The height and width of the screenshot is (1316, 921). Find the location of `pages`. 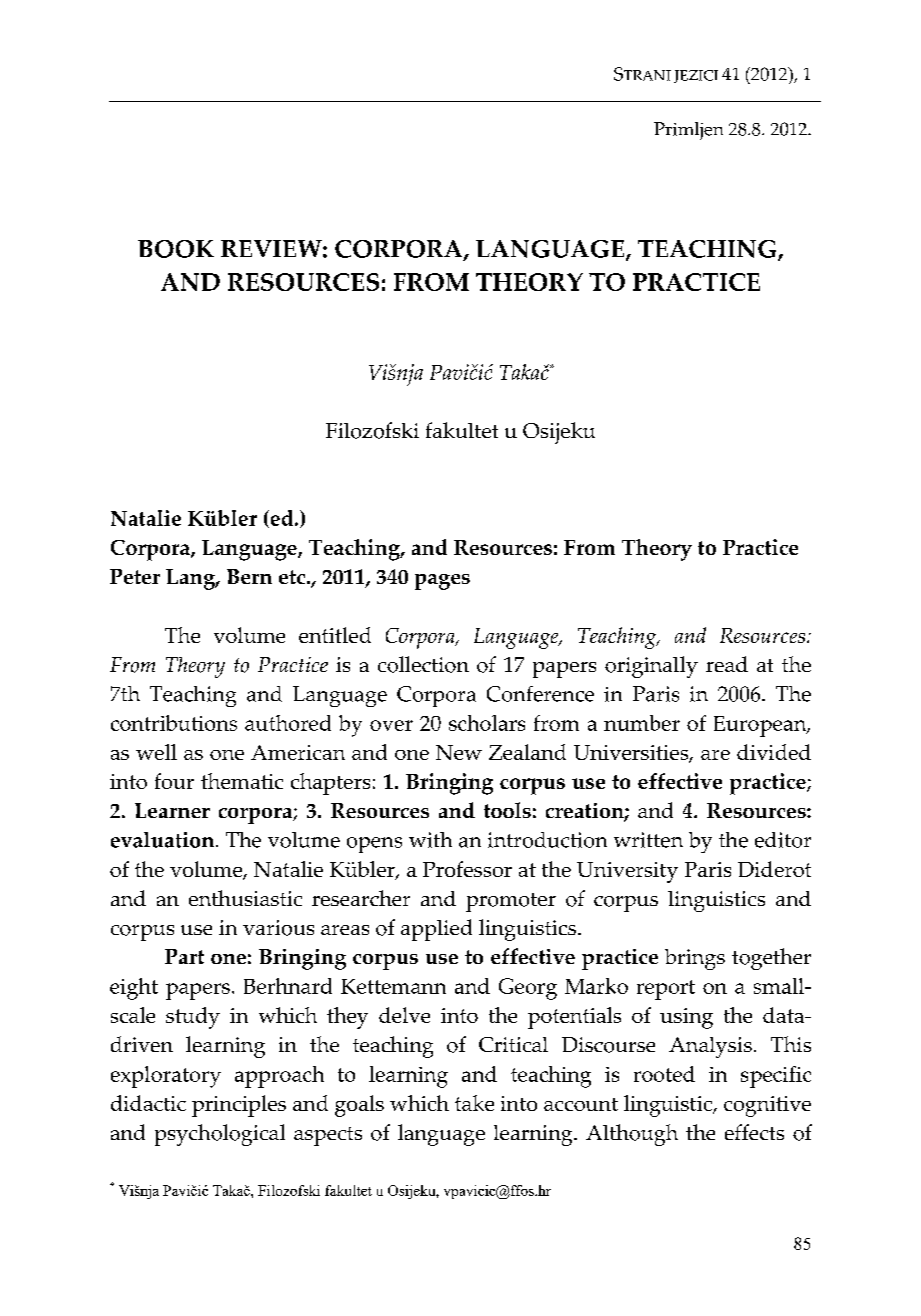

pages is located at coordinates (442, 582).
